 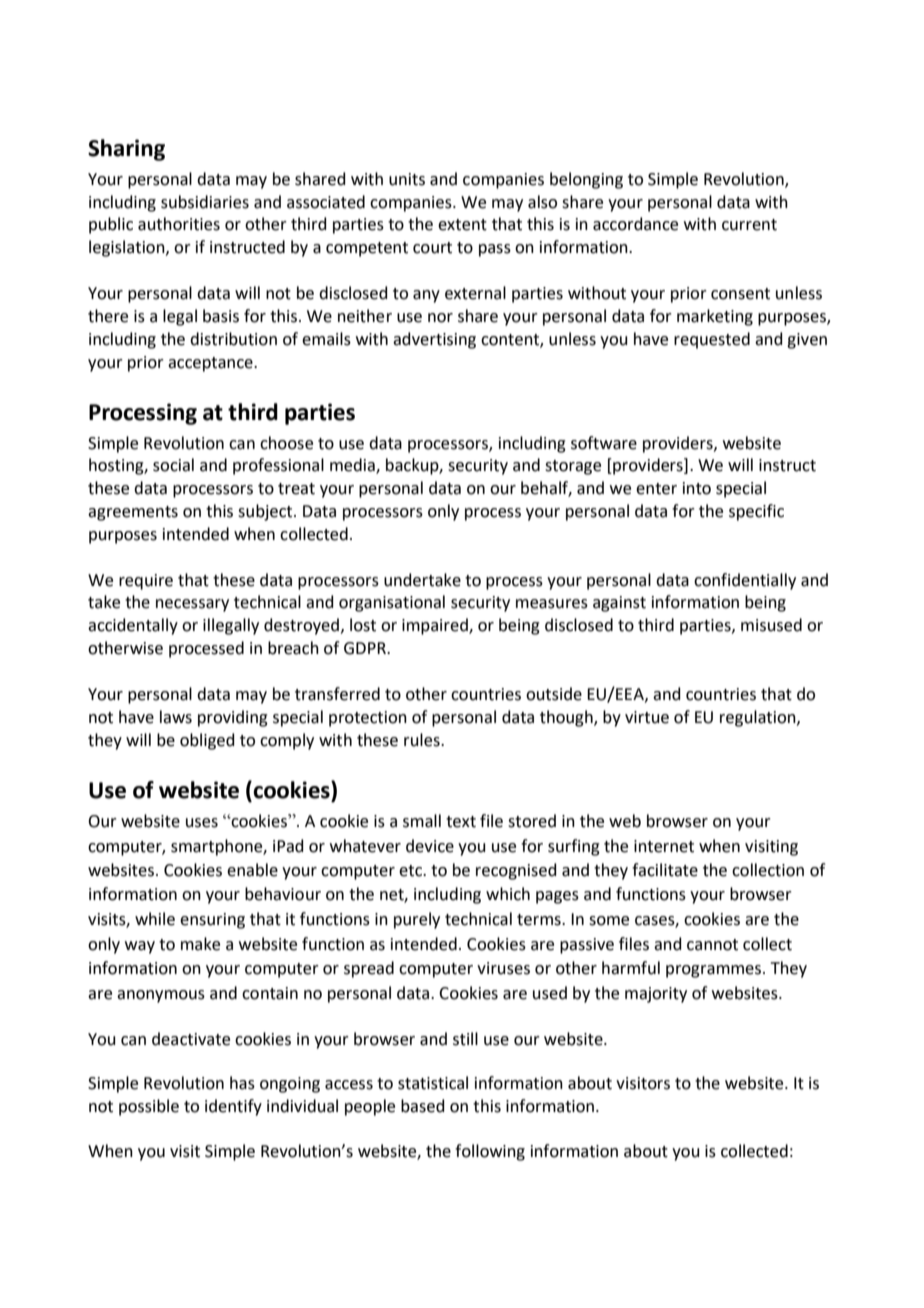 I want to click on based, so click(x=423, y=1106).
